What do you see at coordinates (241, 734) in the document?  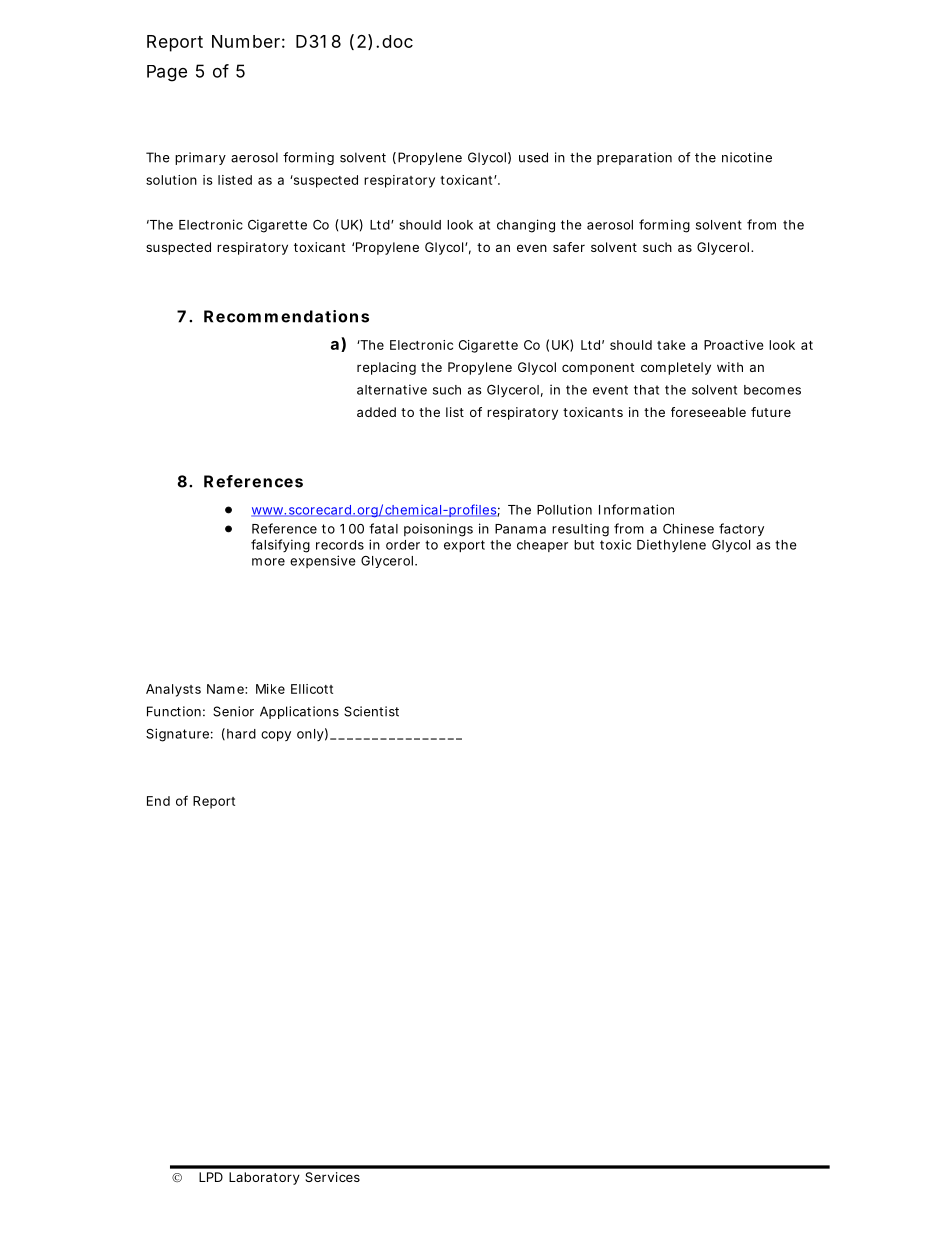 I see `hard` at bounding box center [241, 734].
